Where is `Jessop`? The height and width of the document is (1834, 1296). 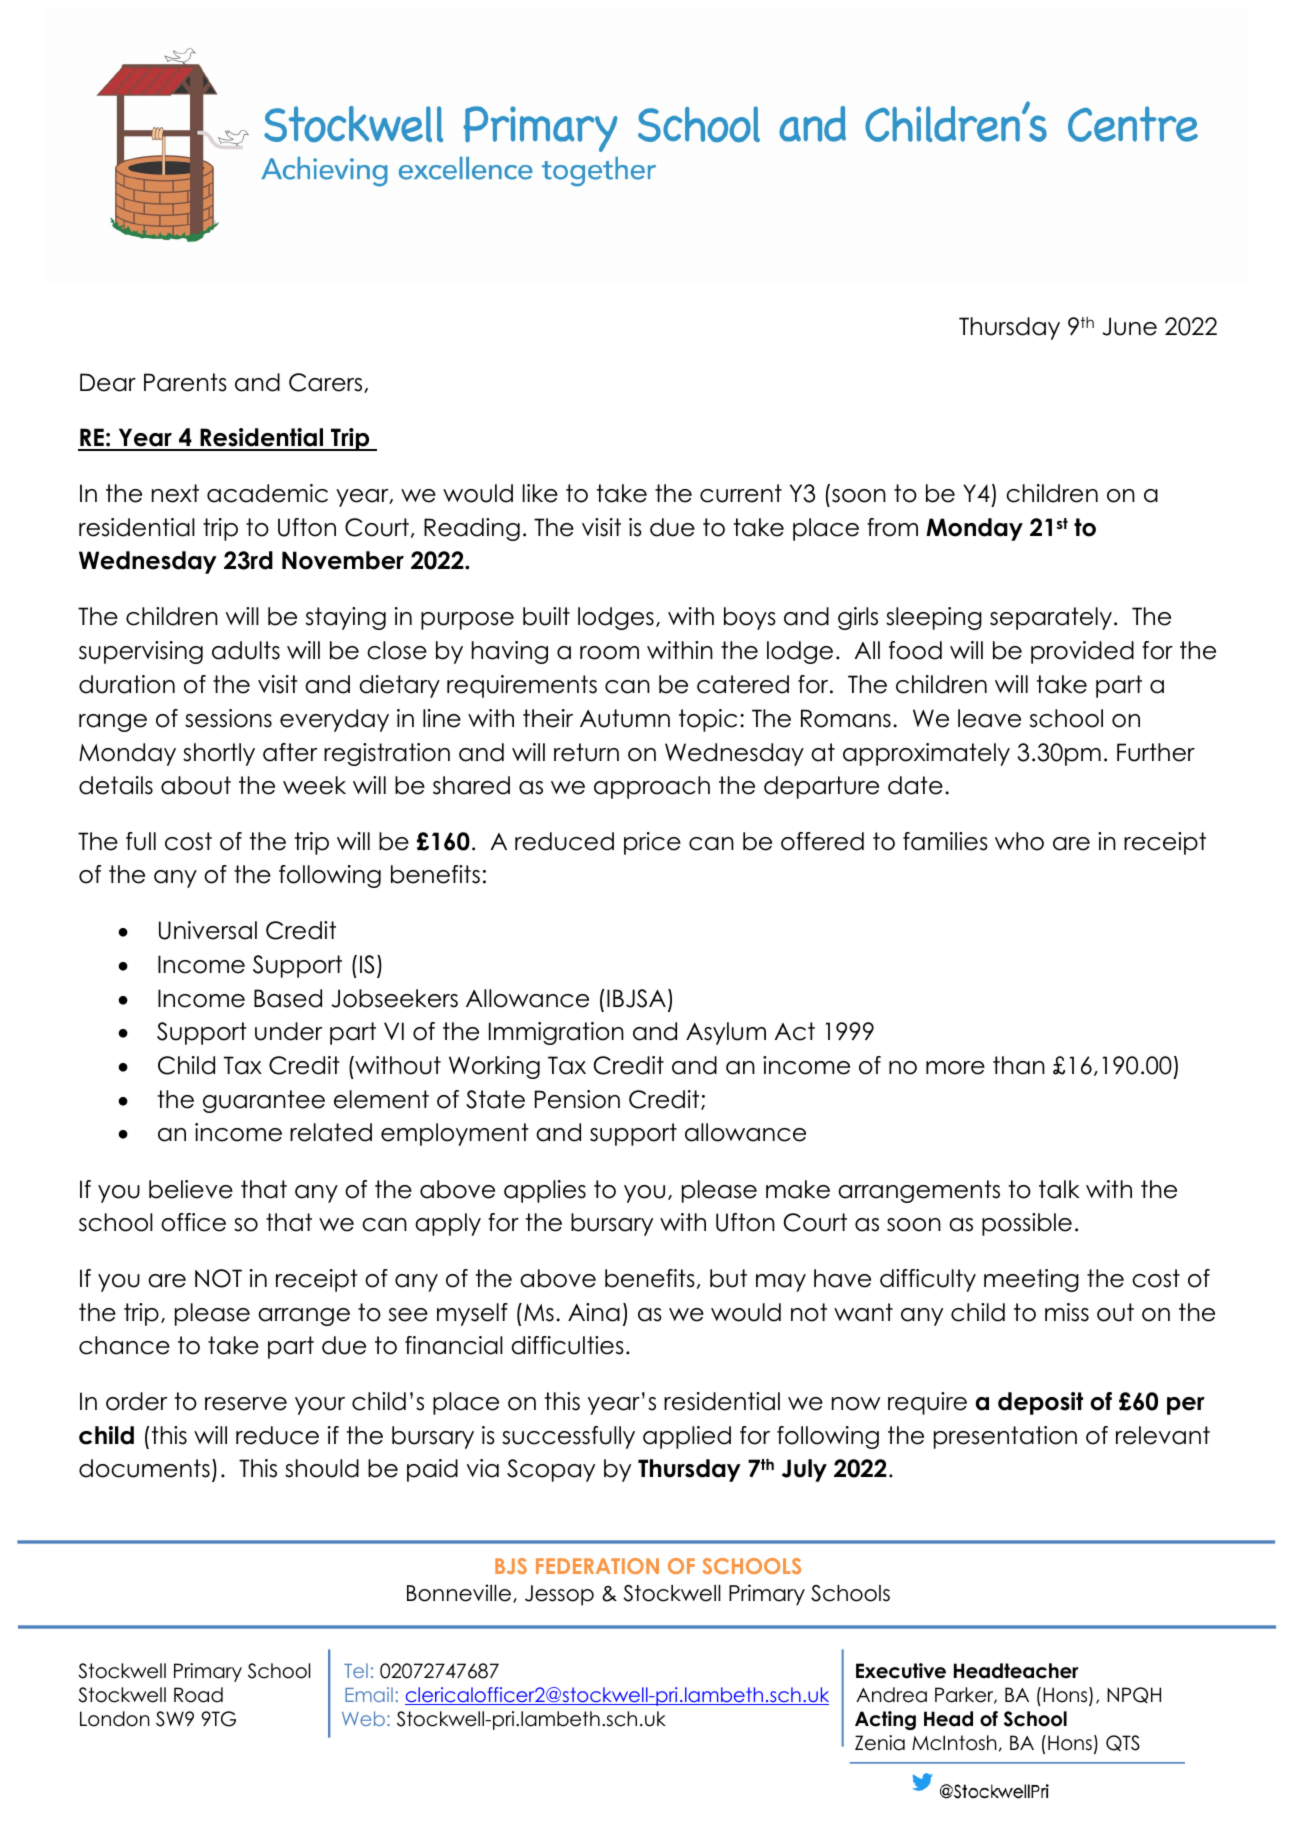
Jessop is located at coordinates (559, 1595).
